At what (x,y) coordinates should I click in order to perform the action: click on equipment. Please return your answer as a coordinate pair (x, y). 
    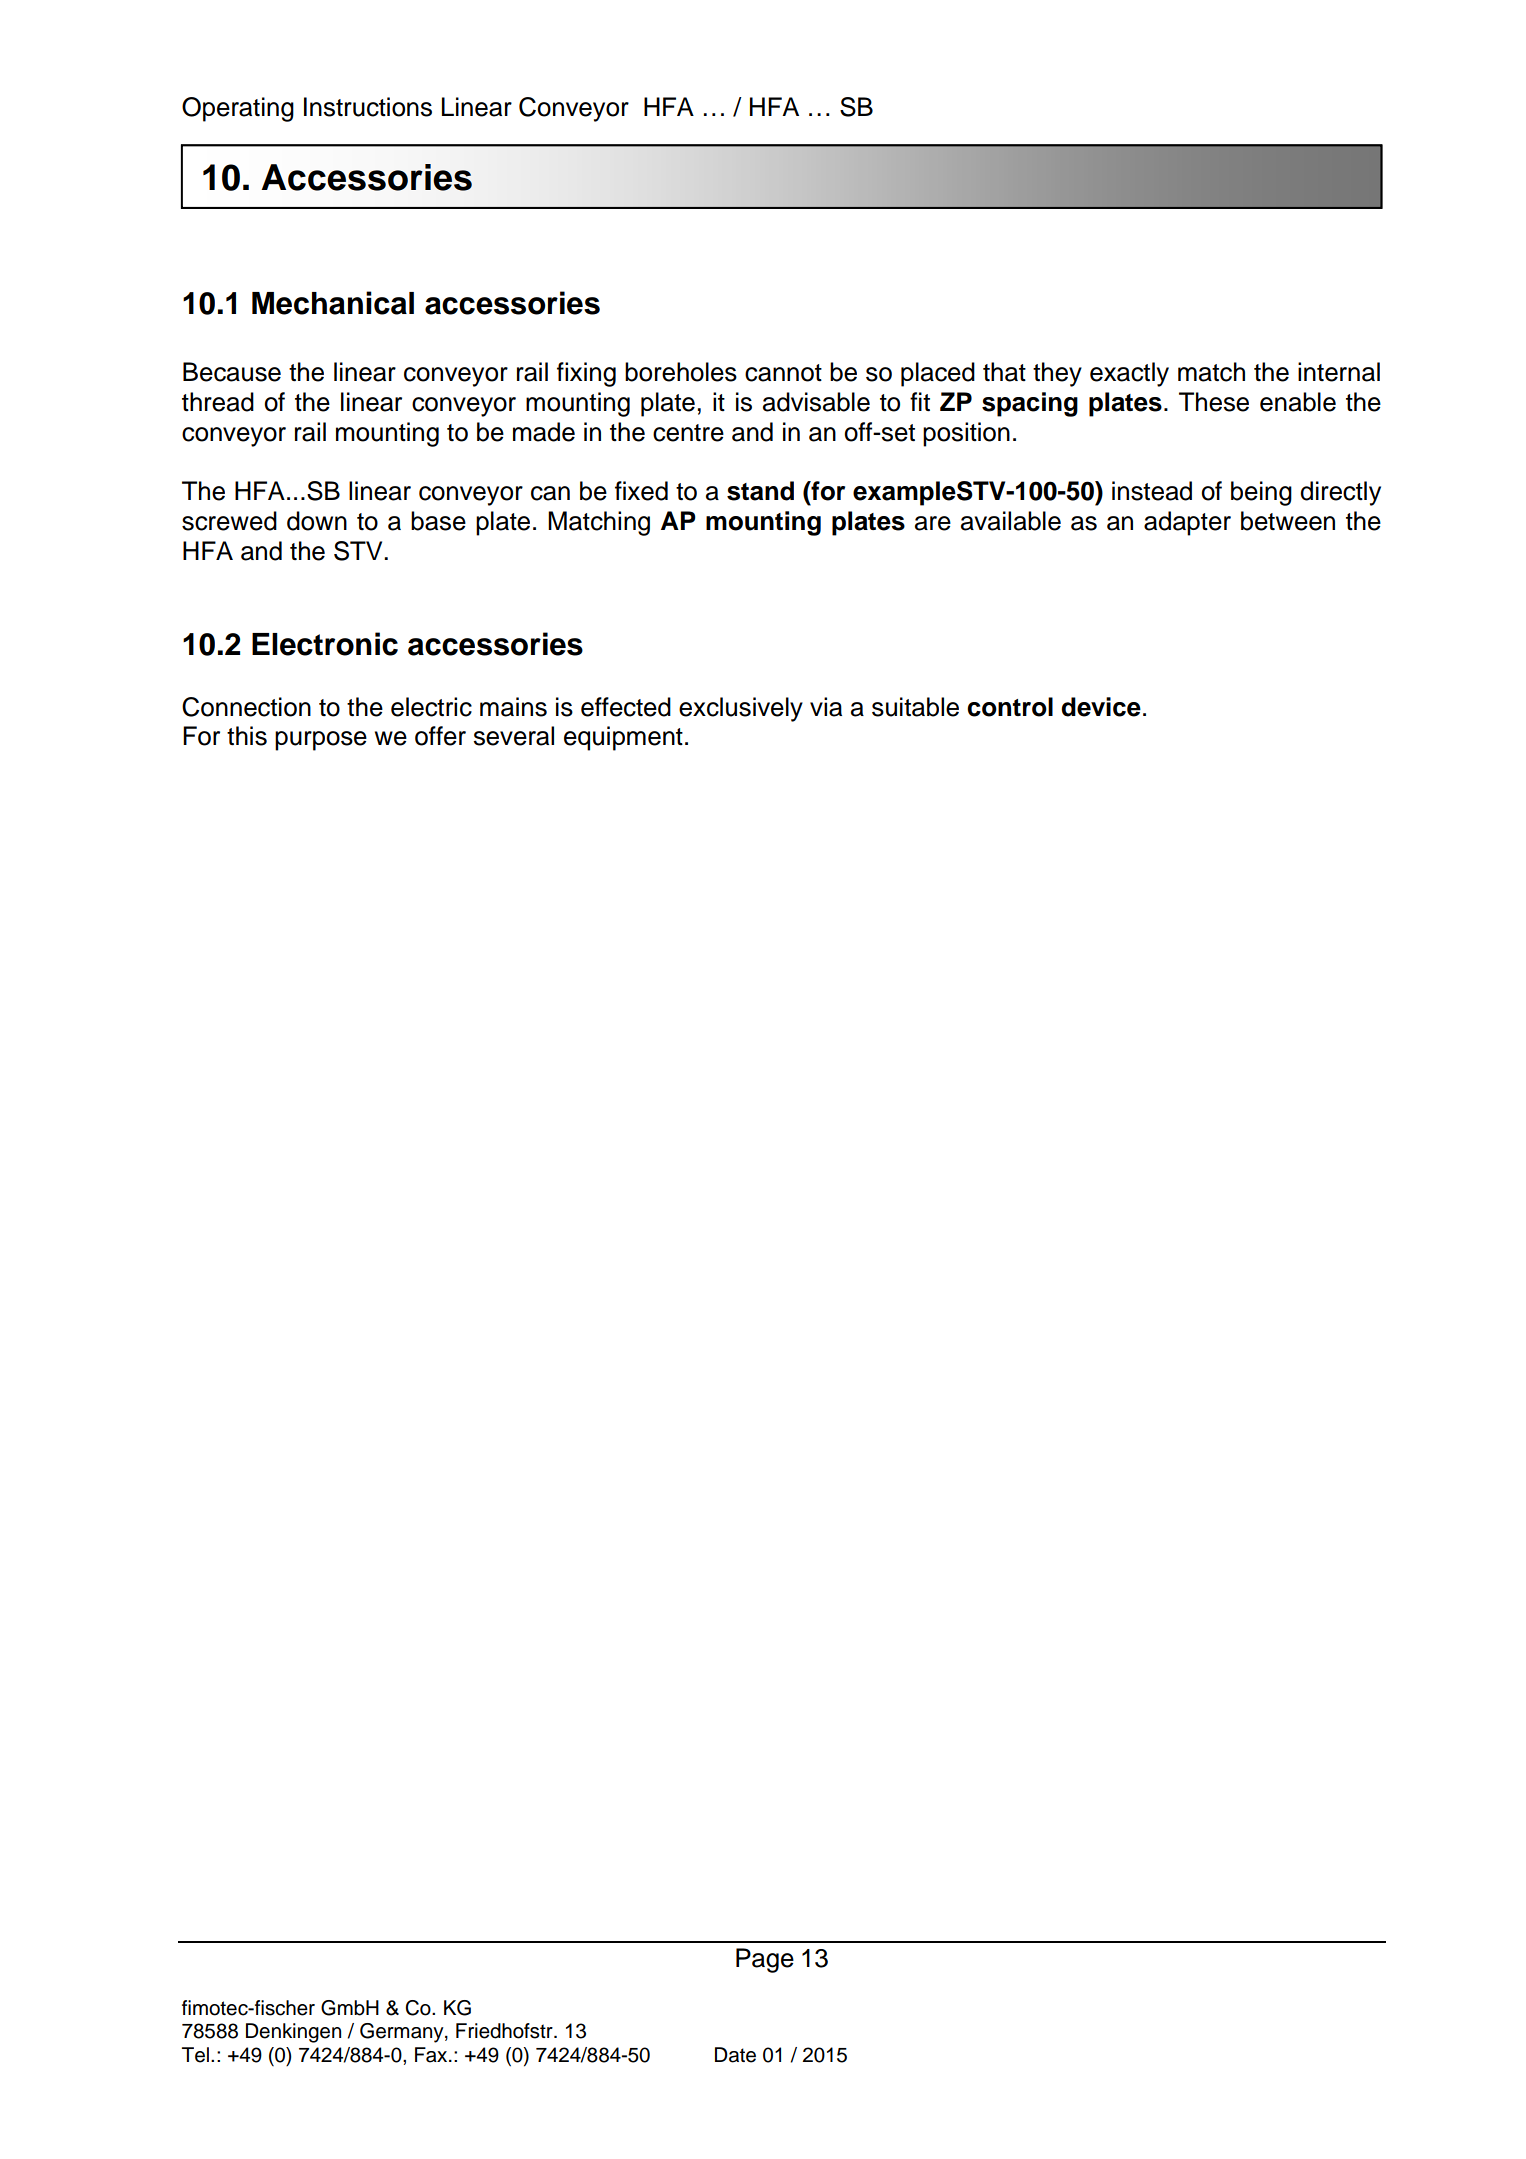
    Looking at the image, I should click on (623, 738).
